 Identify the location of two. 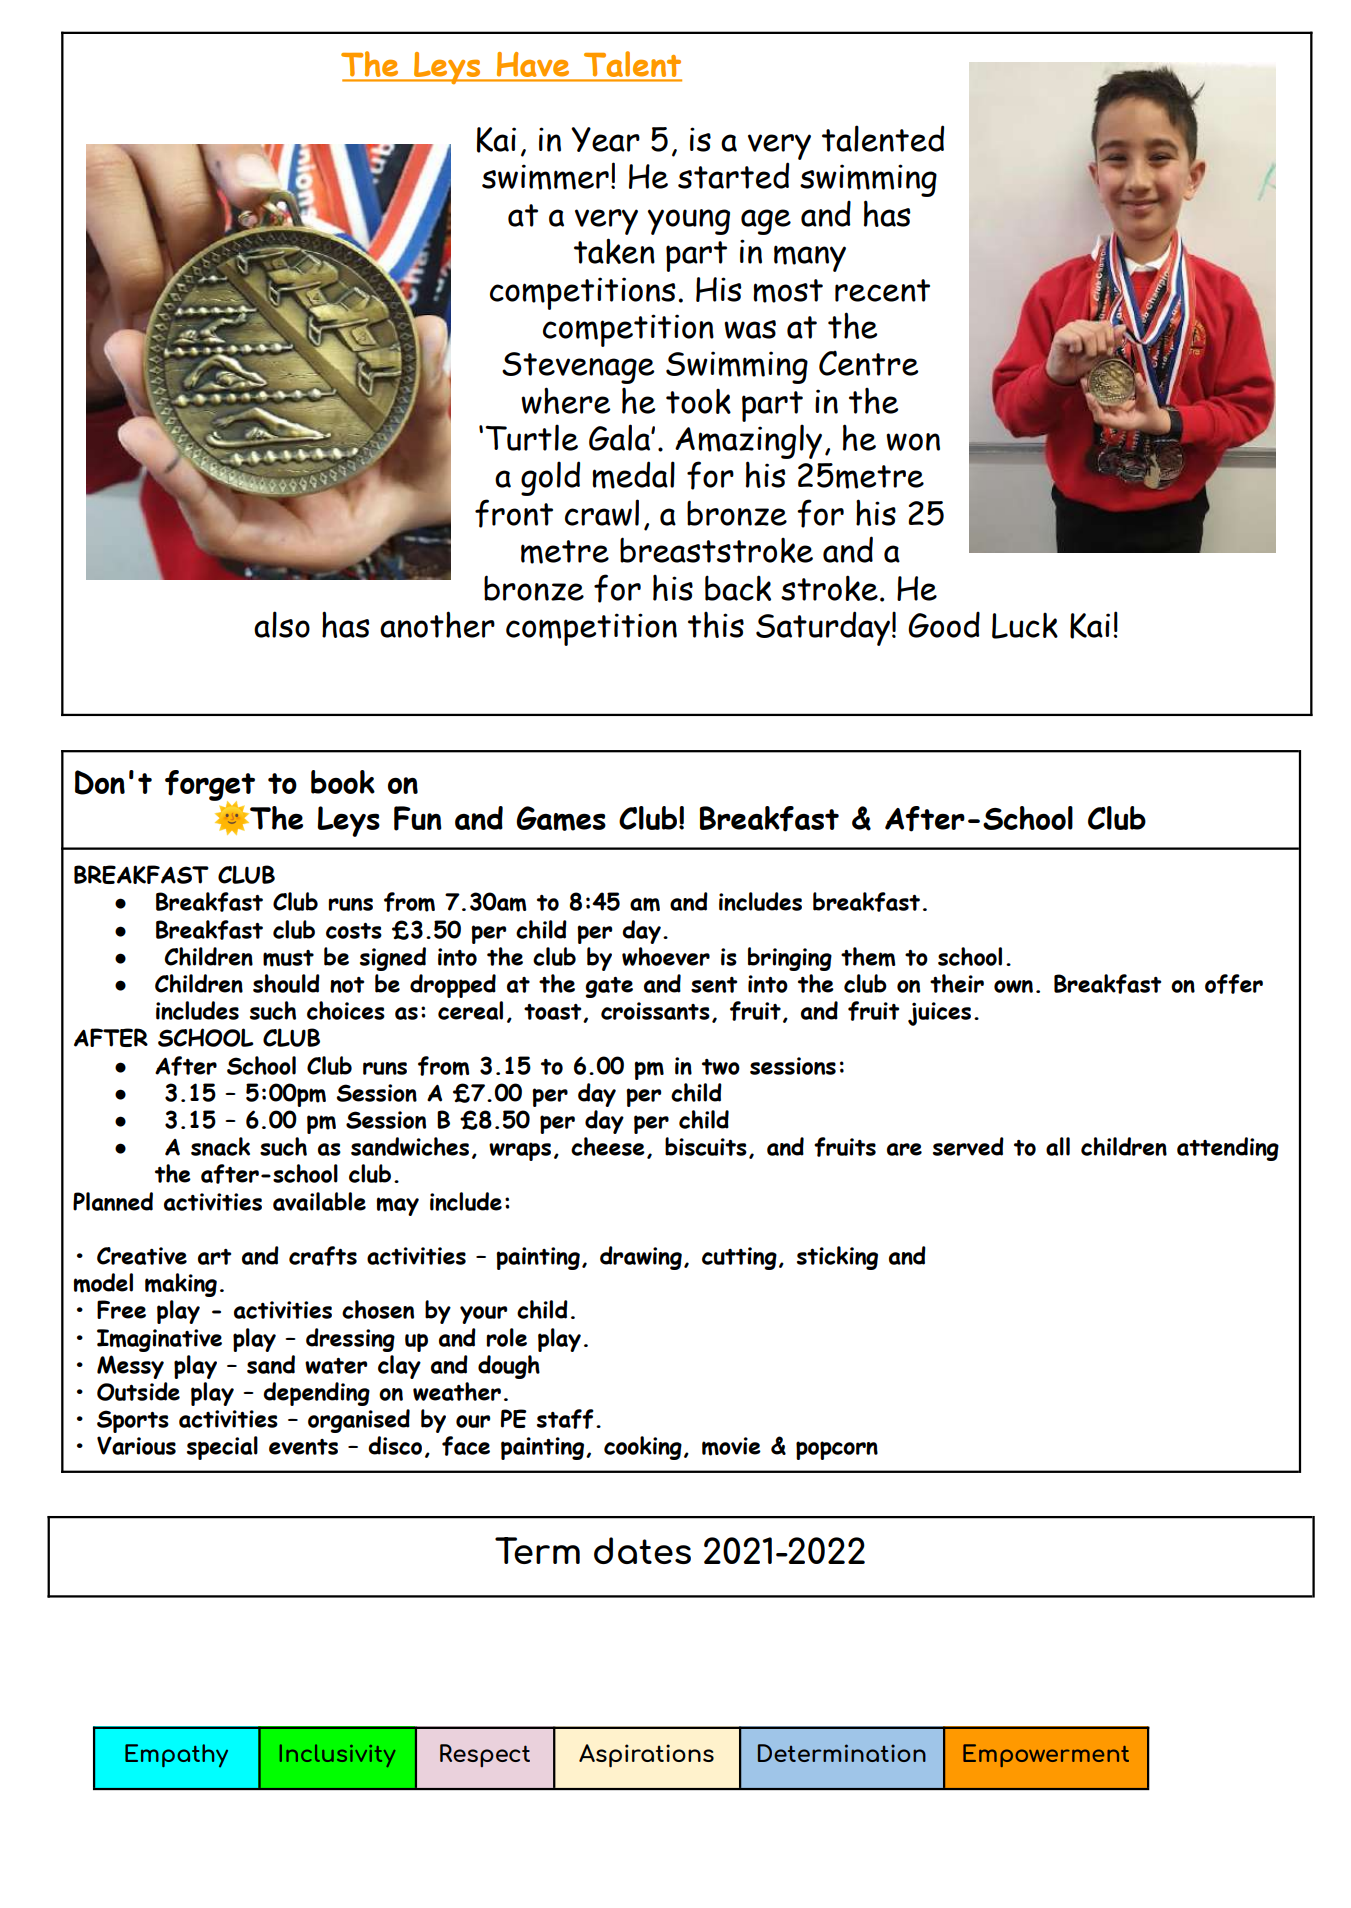
(721, 1067).
